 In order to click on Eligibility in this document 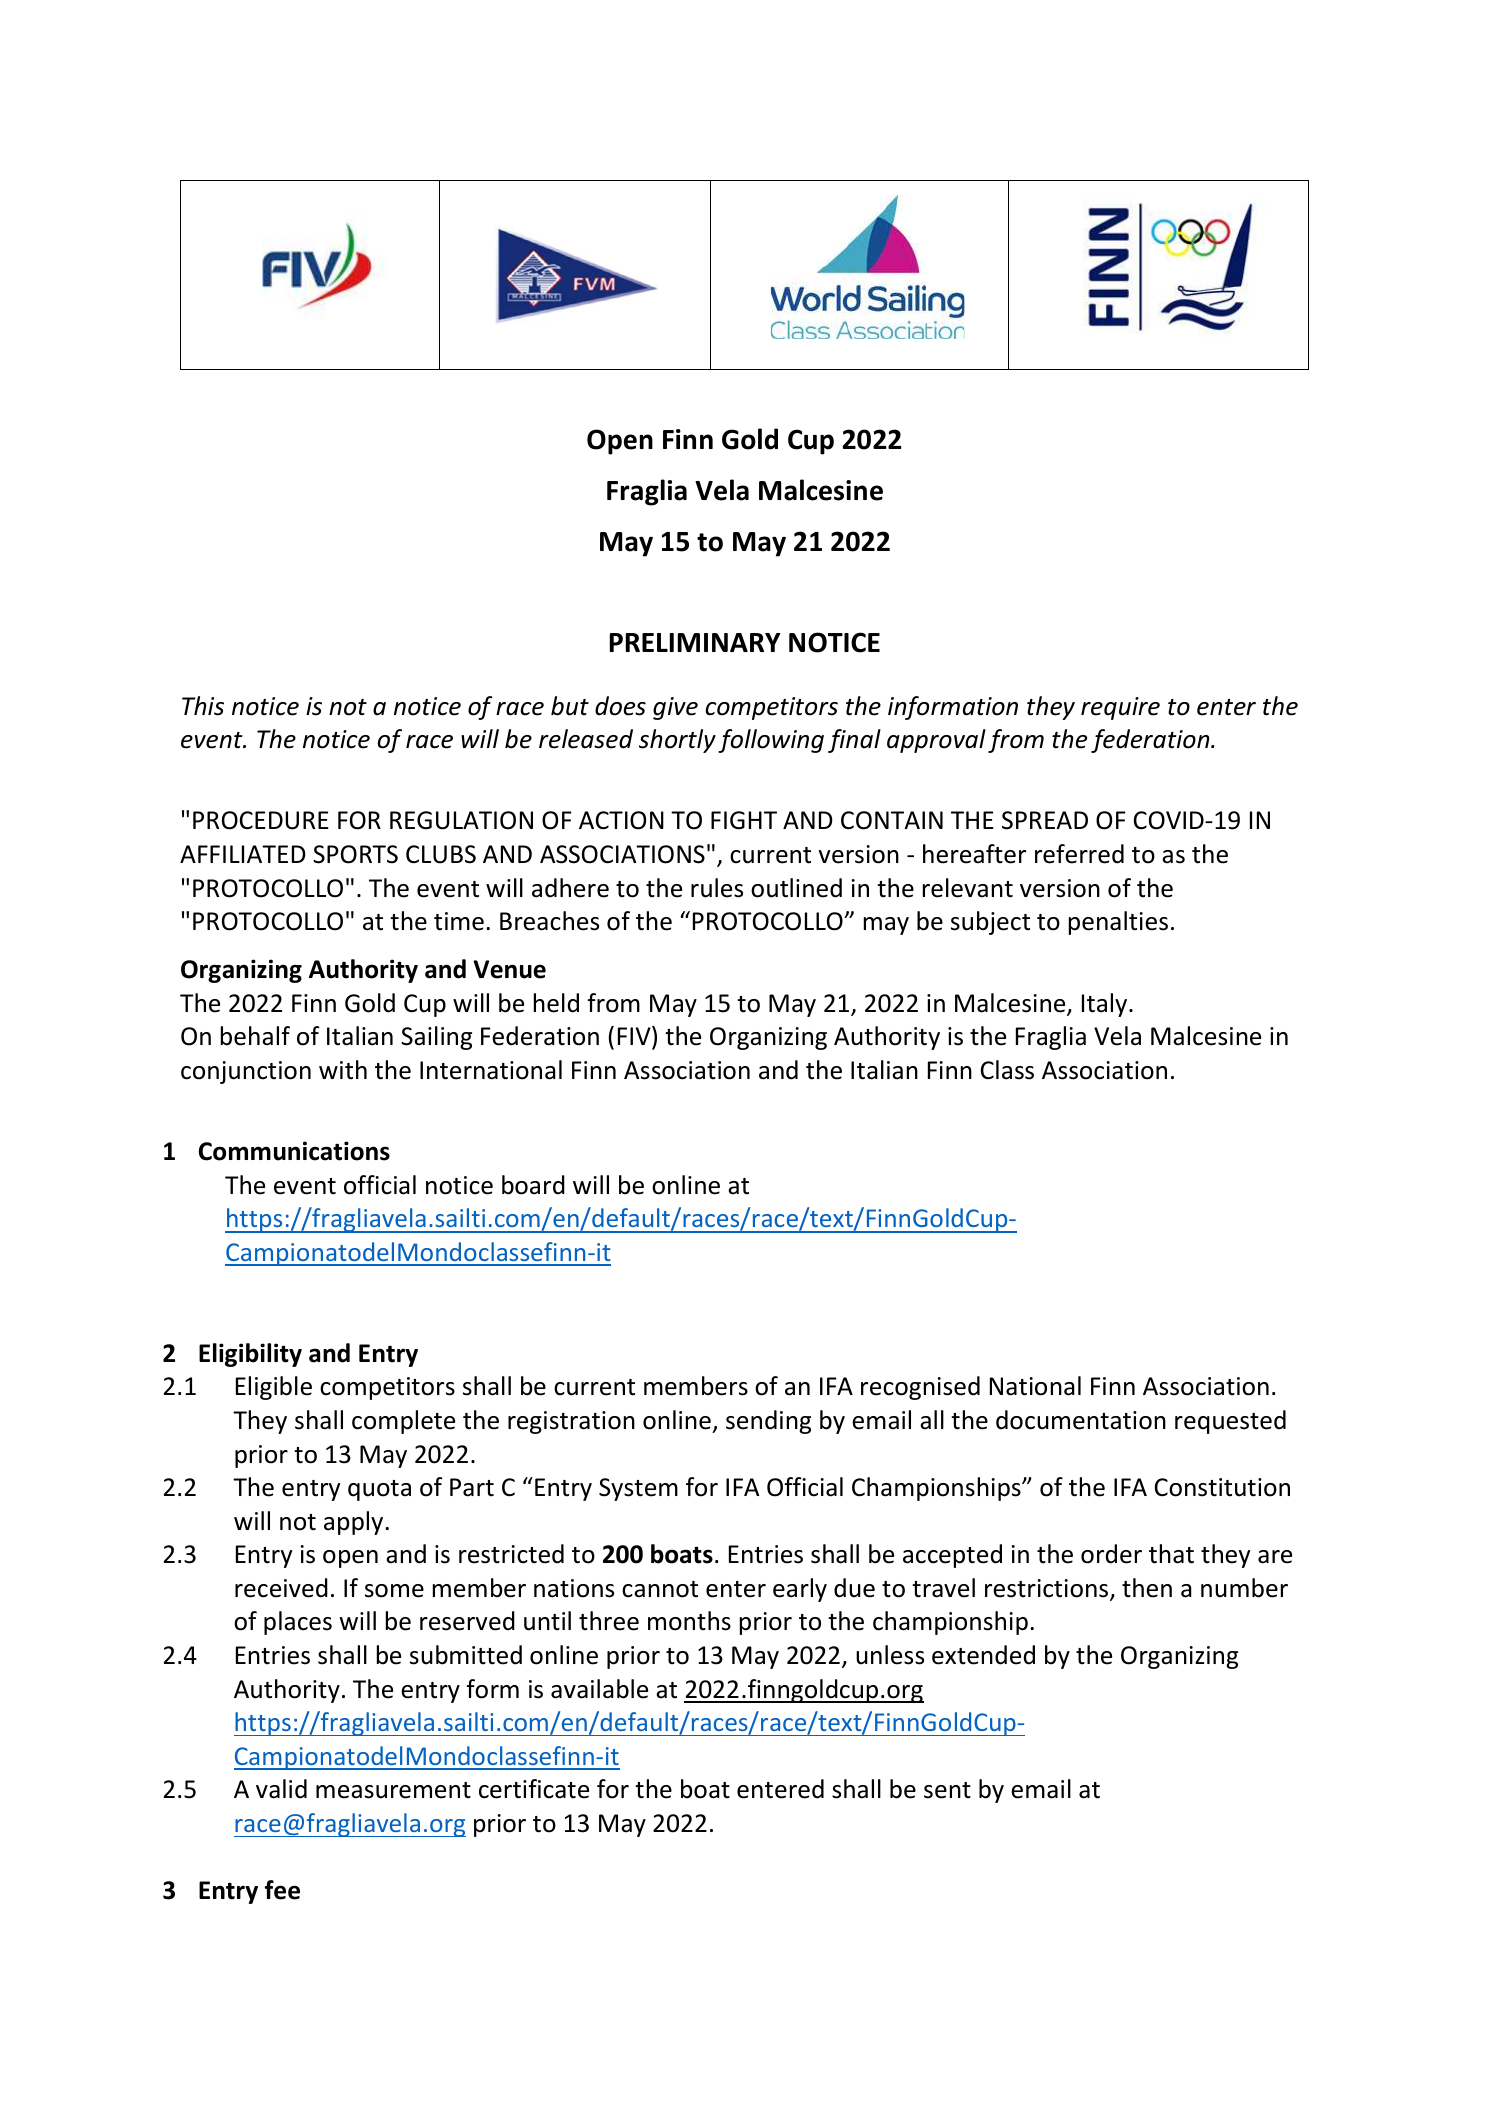, I will do `click(250, 1355)`.
